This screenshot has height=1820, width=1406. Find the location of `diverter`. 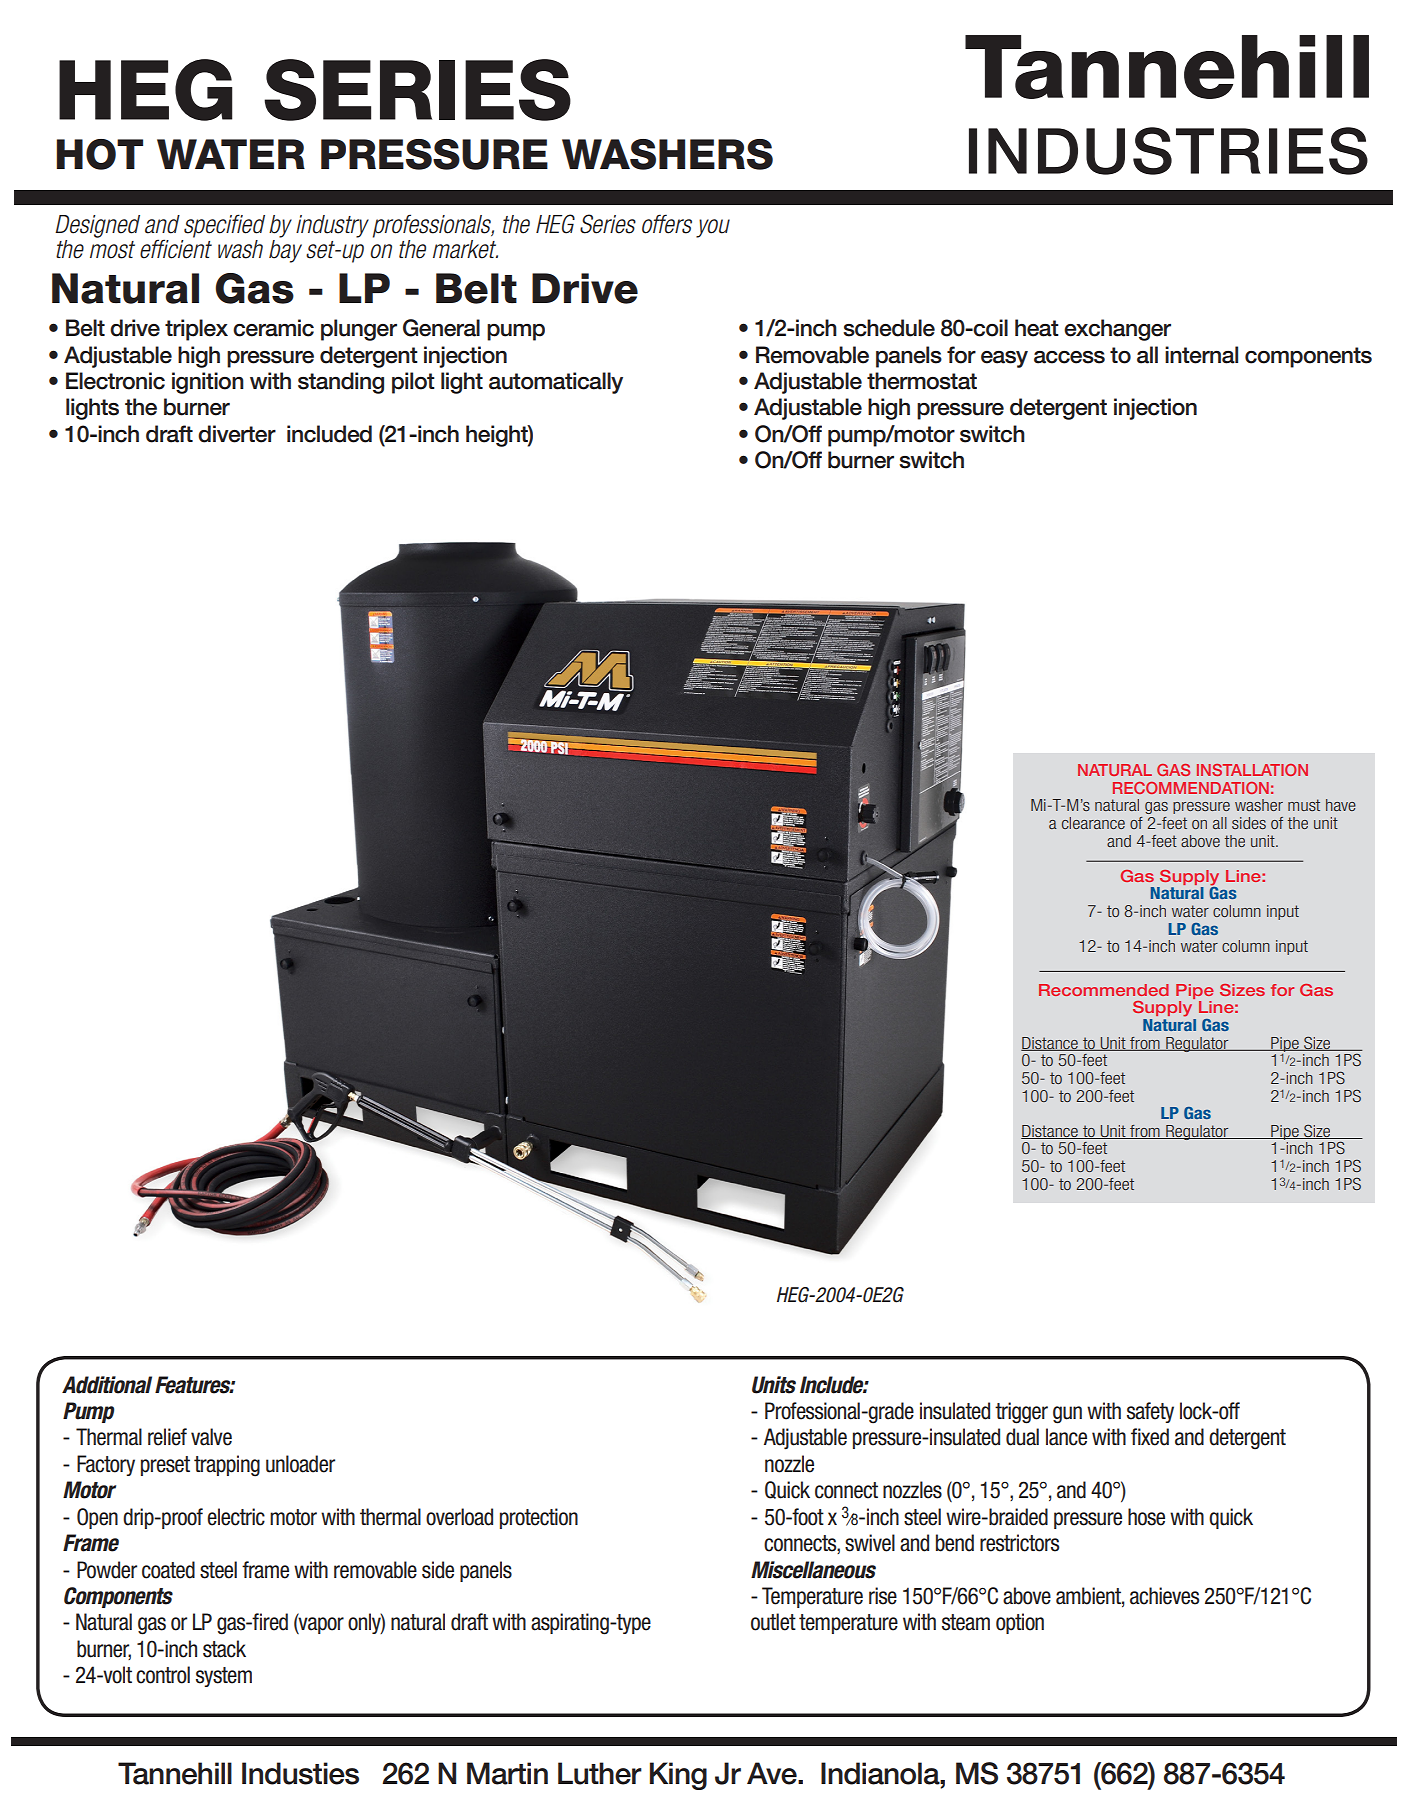

diverter is located at coordinates (237, 434).
